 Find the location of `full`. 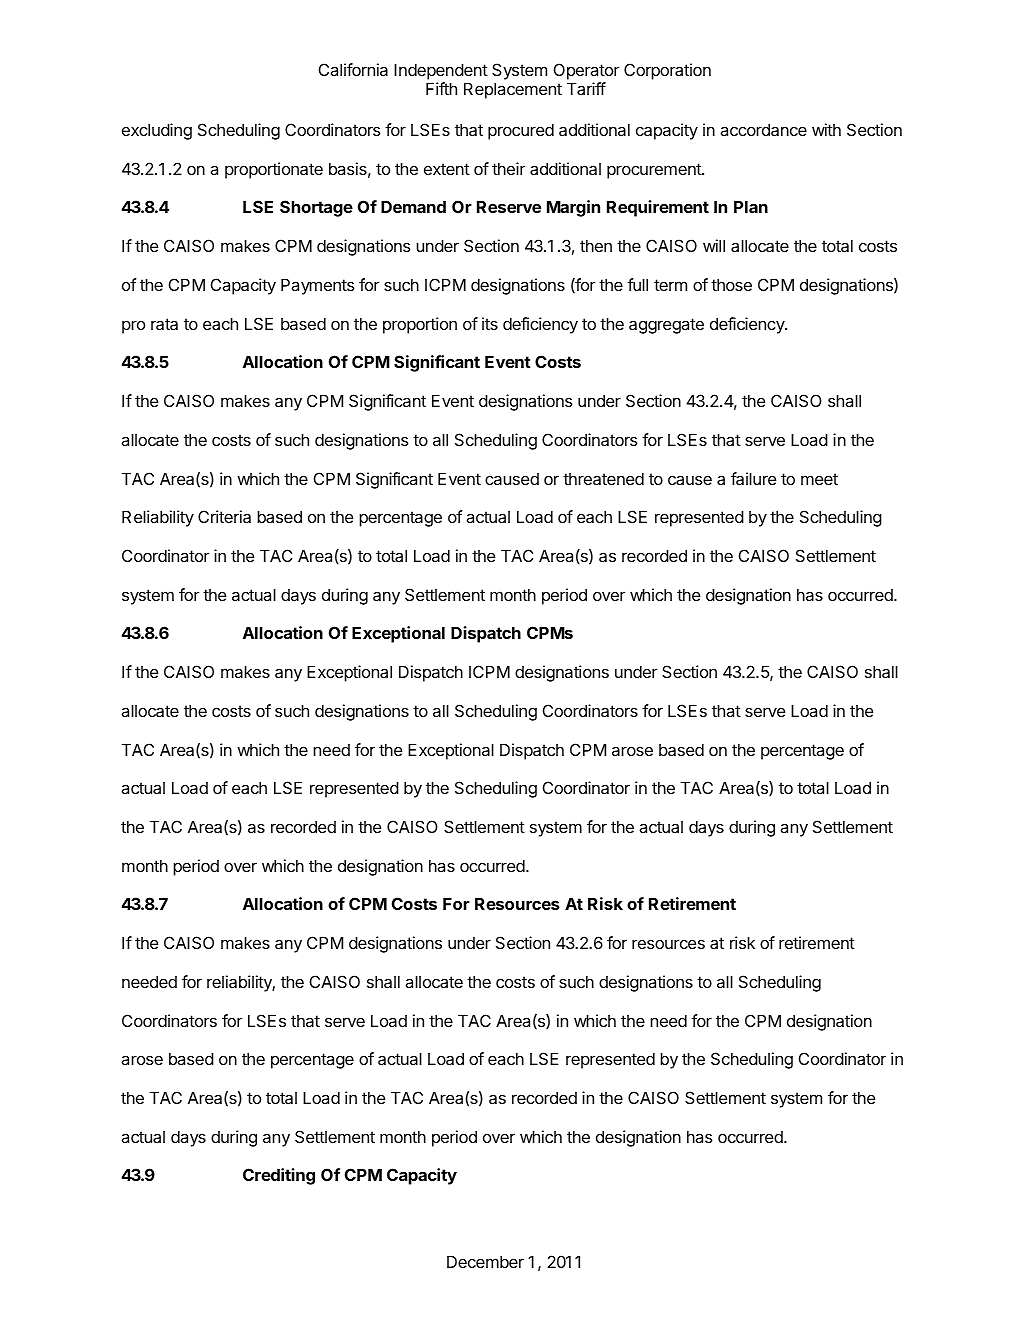

full is located at coordinates (637, 284).
